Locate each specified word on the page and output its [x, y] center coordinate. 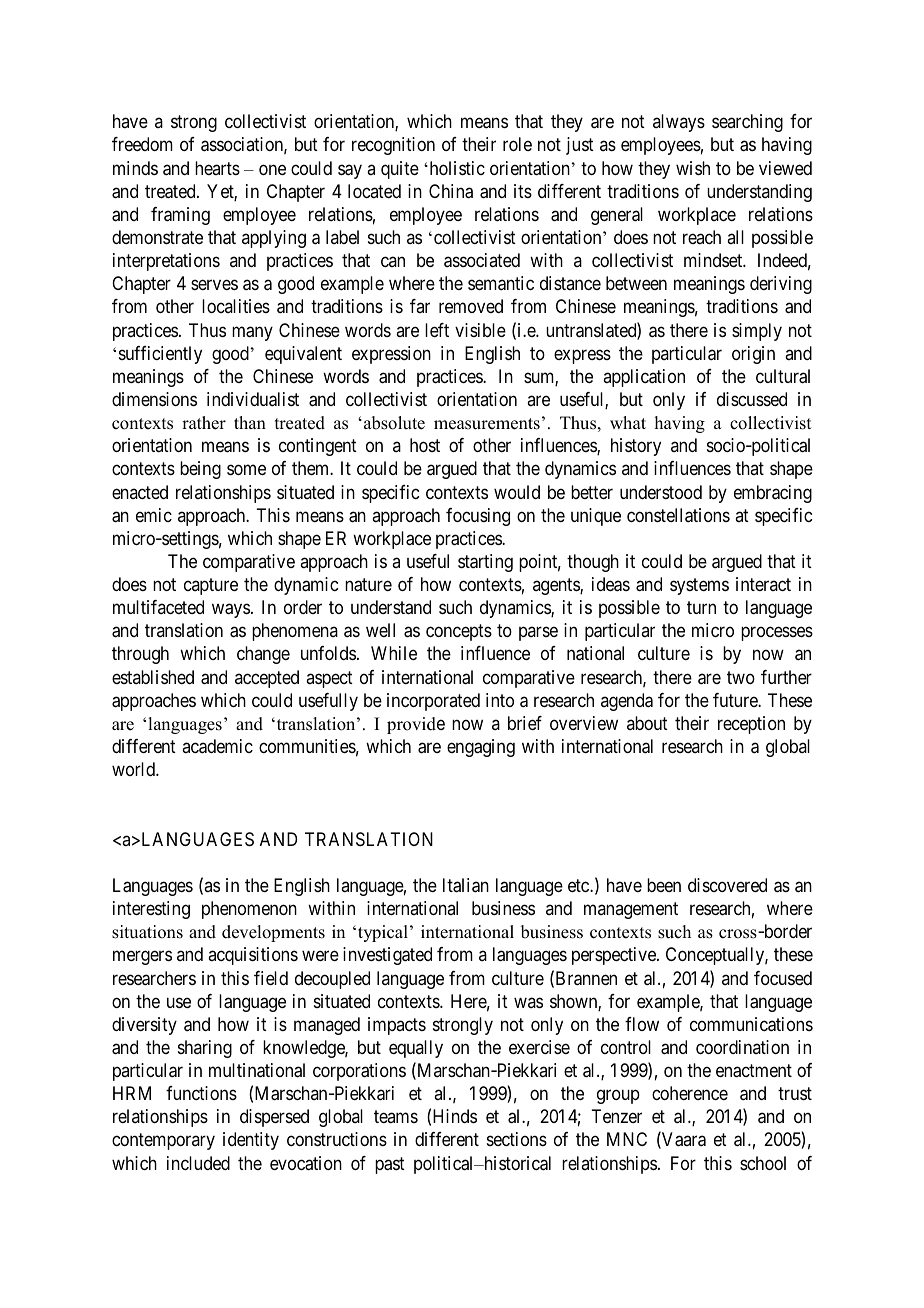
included [198, 1163]
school [763, 1163]
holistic [456, 168]
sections [517, 1139]
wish [693, 168]
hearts [217, 168]
